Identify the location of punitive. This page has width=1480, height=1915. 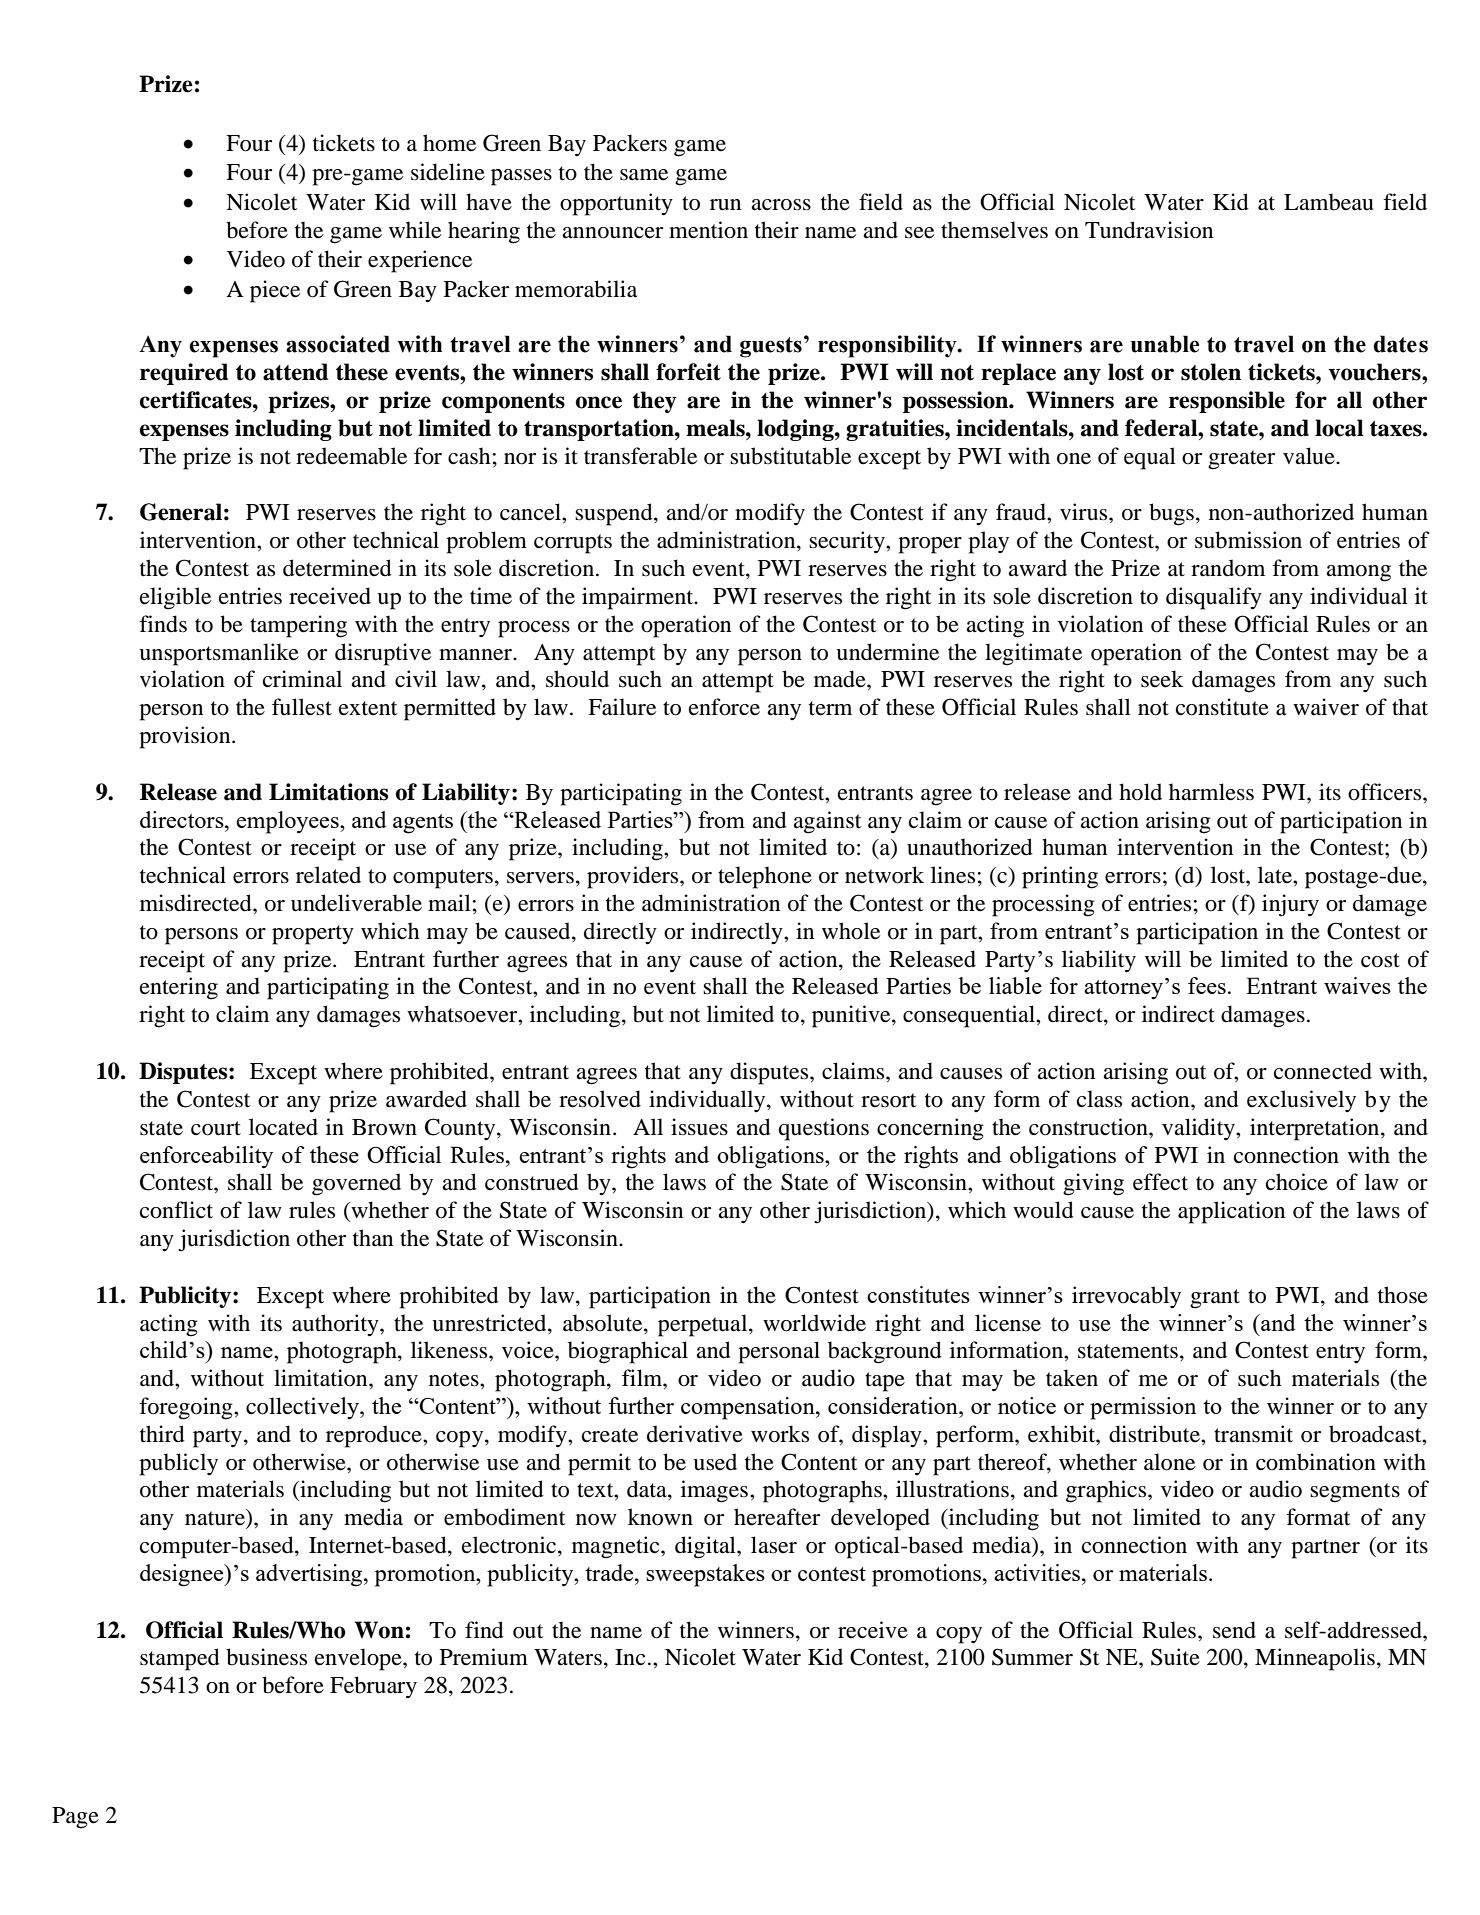
(852, 1016).
